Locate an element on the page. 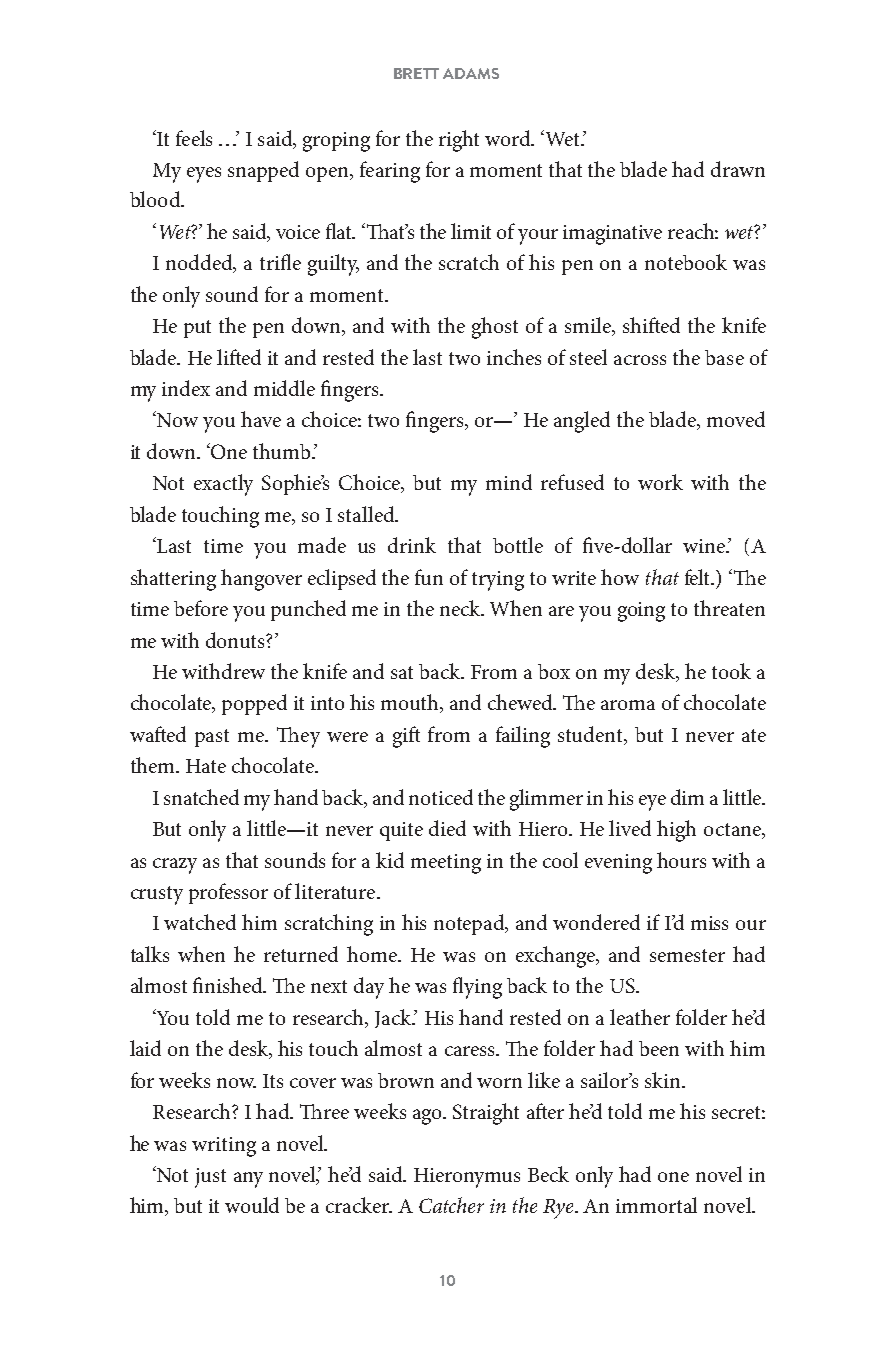 The height and width of the document is (1354, 896). watched is located at coordinates (200, 922).
